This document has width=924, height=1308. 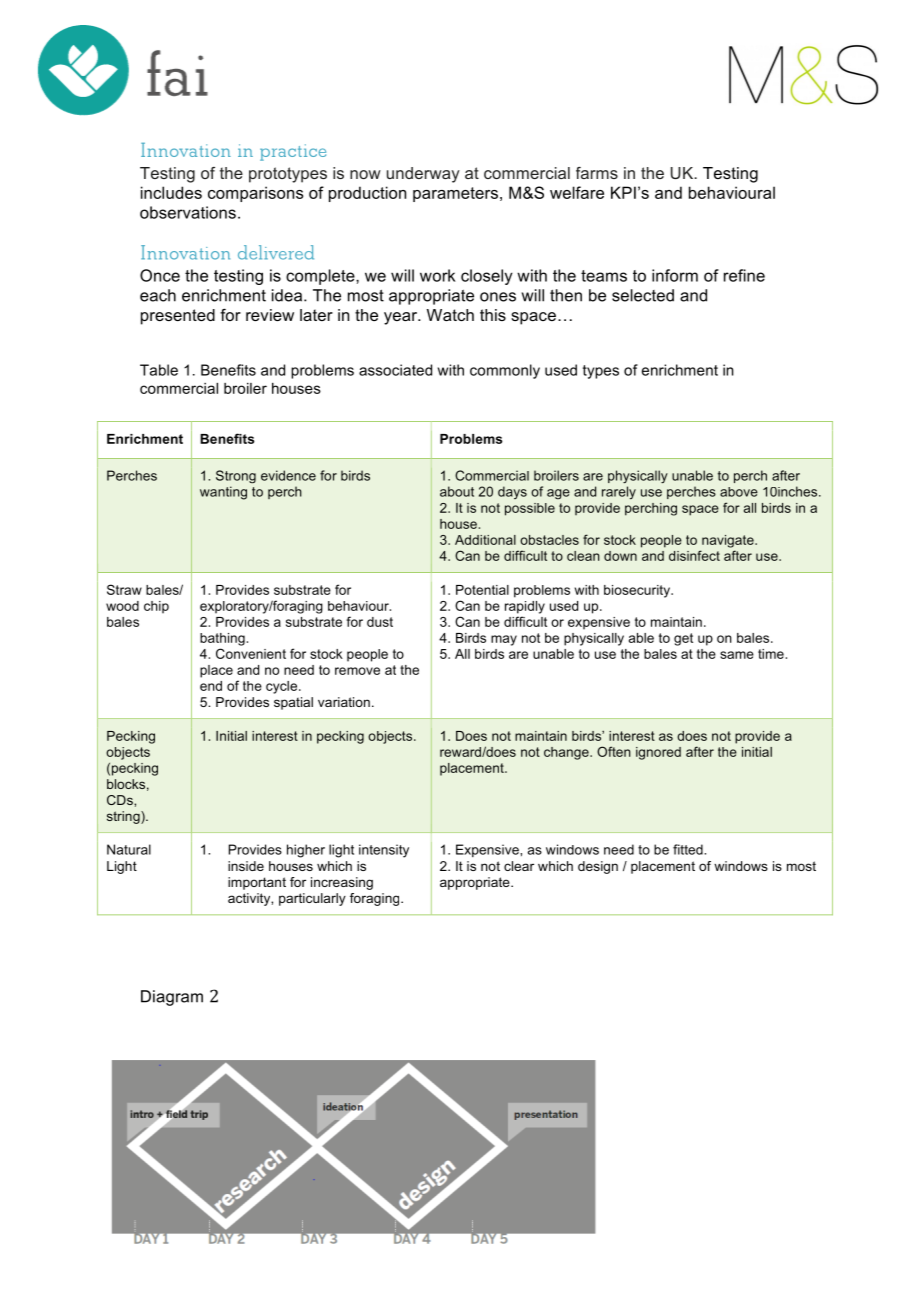 What do you see at coordinates (342, 883) in the document?
I see `increasing` at bounding box center [342, 883].
